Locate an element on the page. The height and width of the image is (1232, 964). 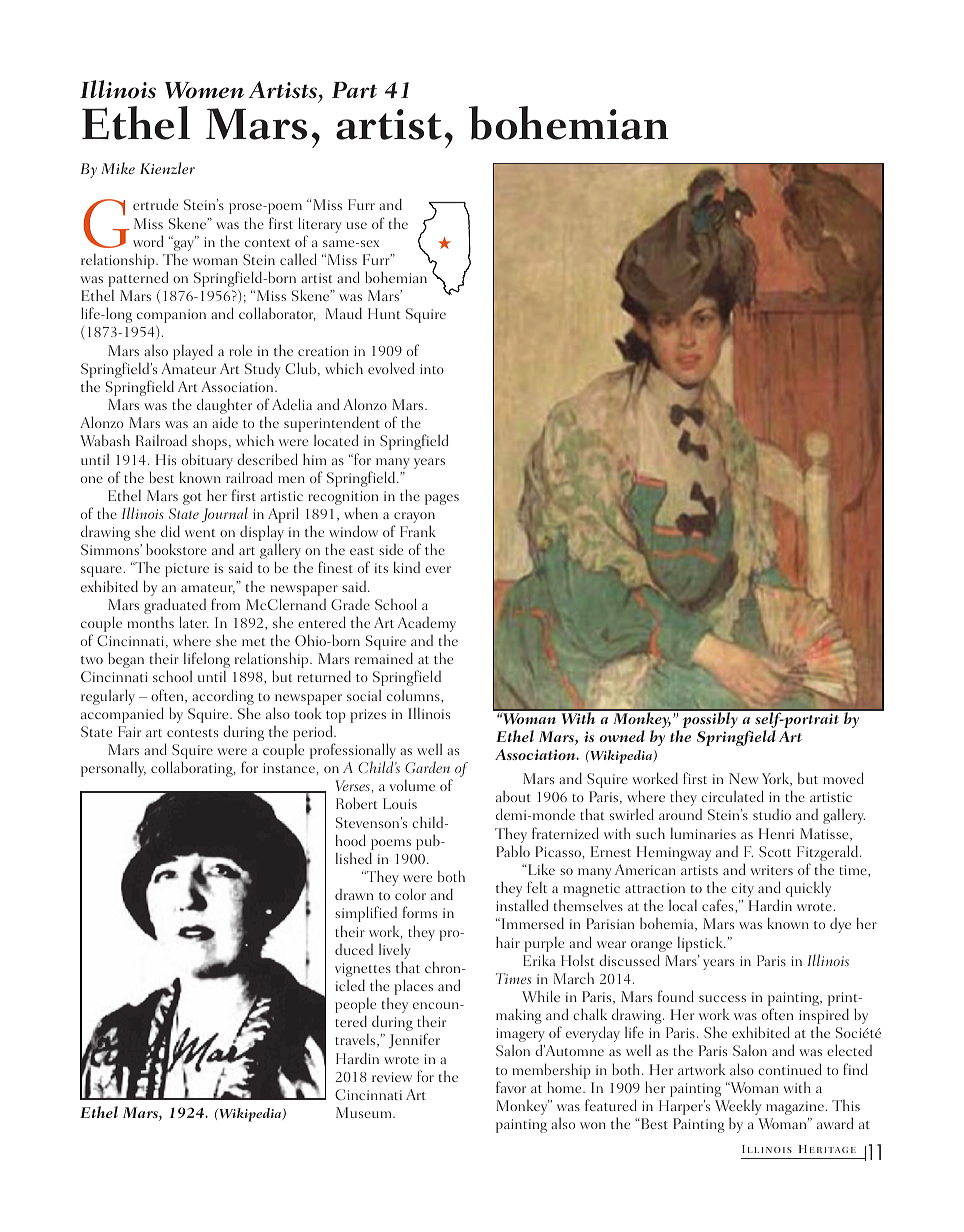
Museum is located at coordinates (365, 1112).
